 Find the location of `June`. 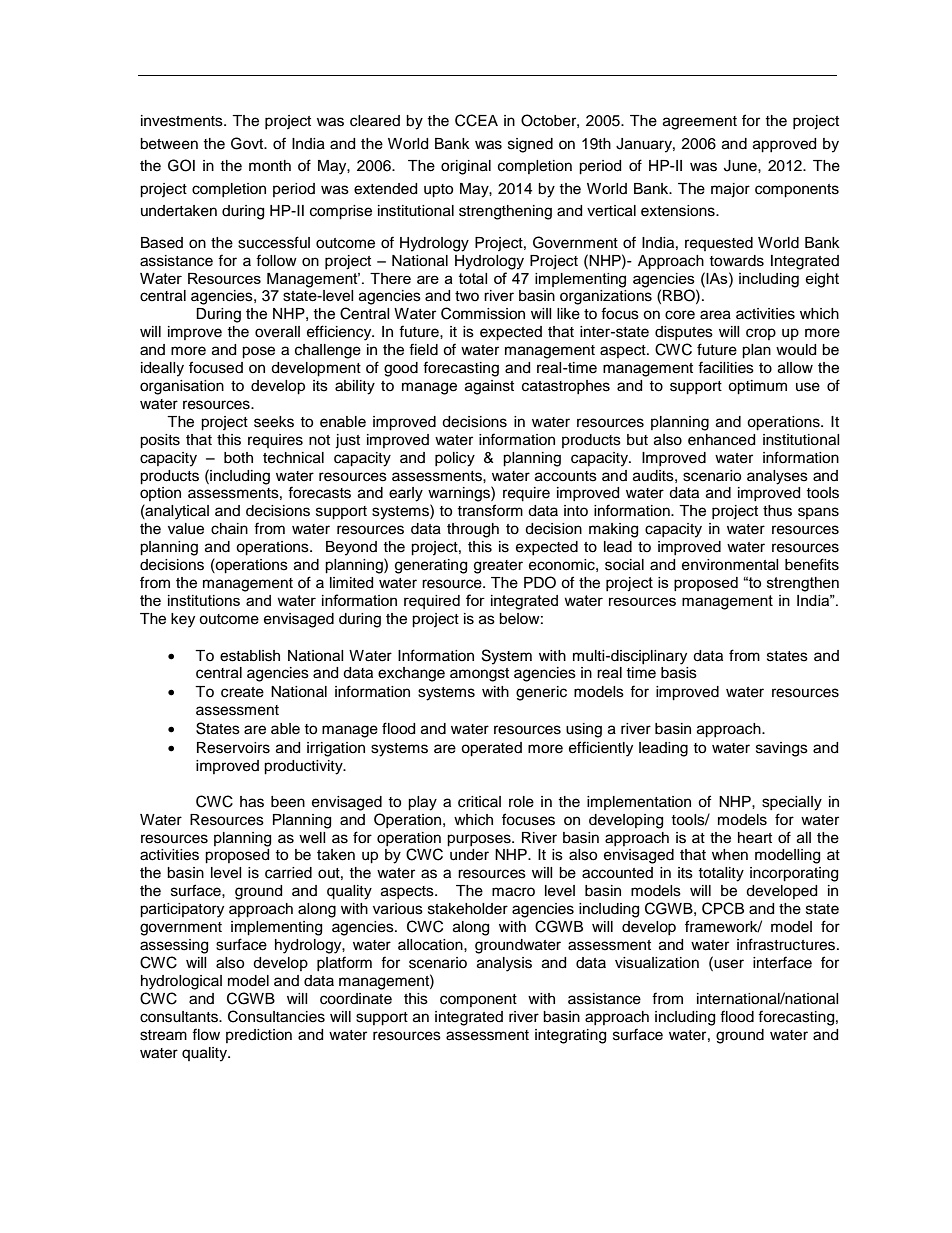

June is located at coordinates (741, 166).
